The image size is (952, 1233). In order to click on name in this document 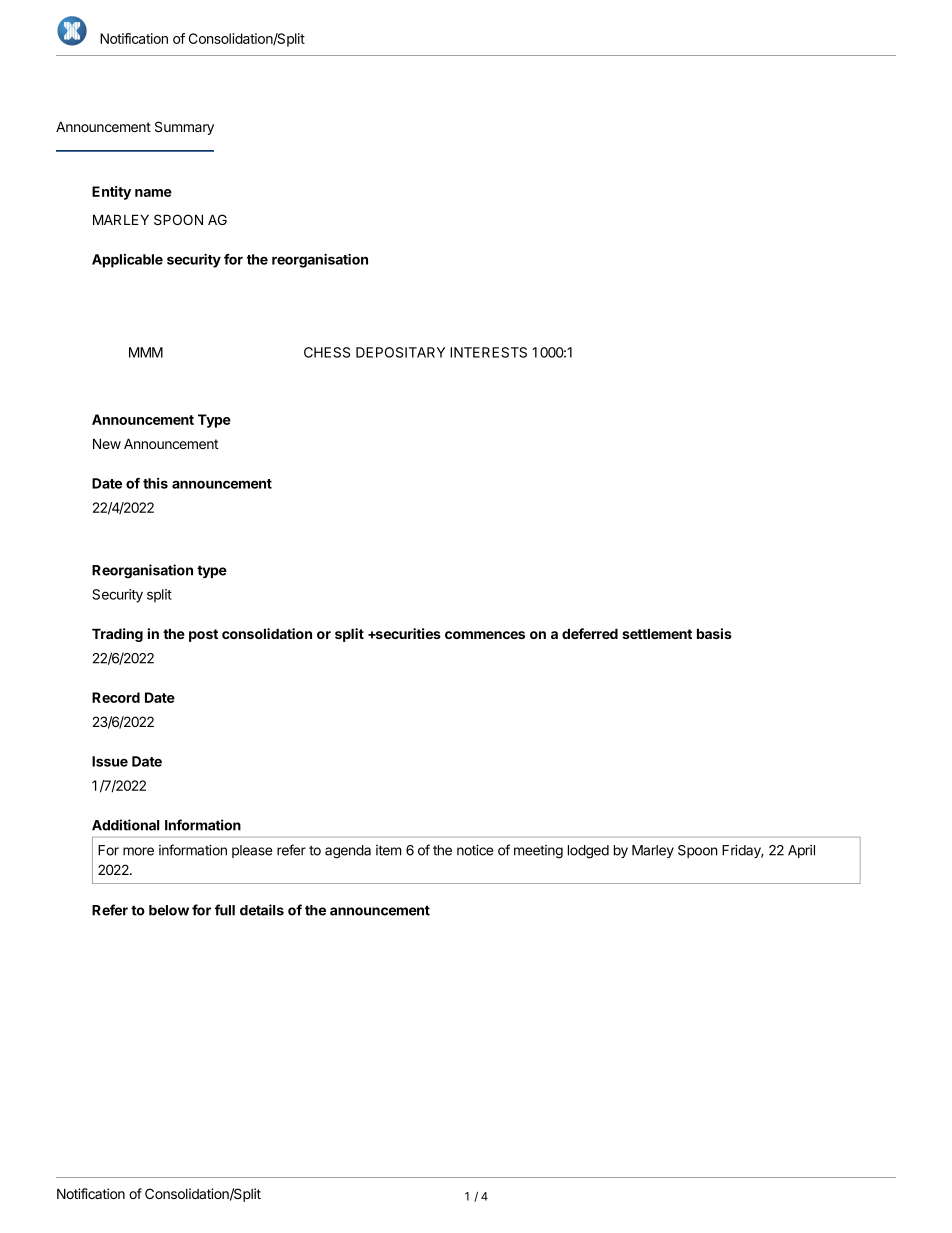, I will do `click(153, 193)`.
